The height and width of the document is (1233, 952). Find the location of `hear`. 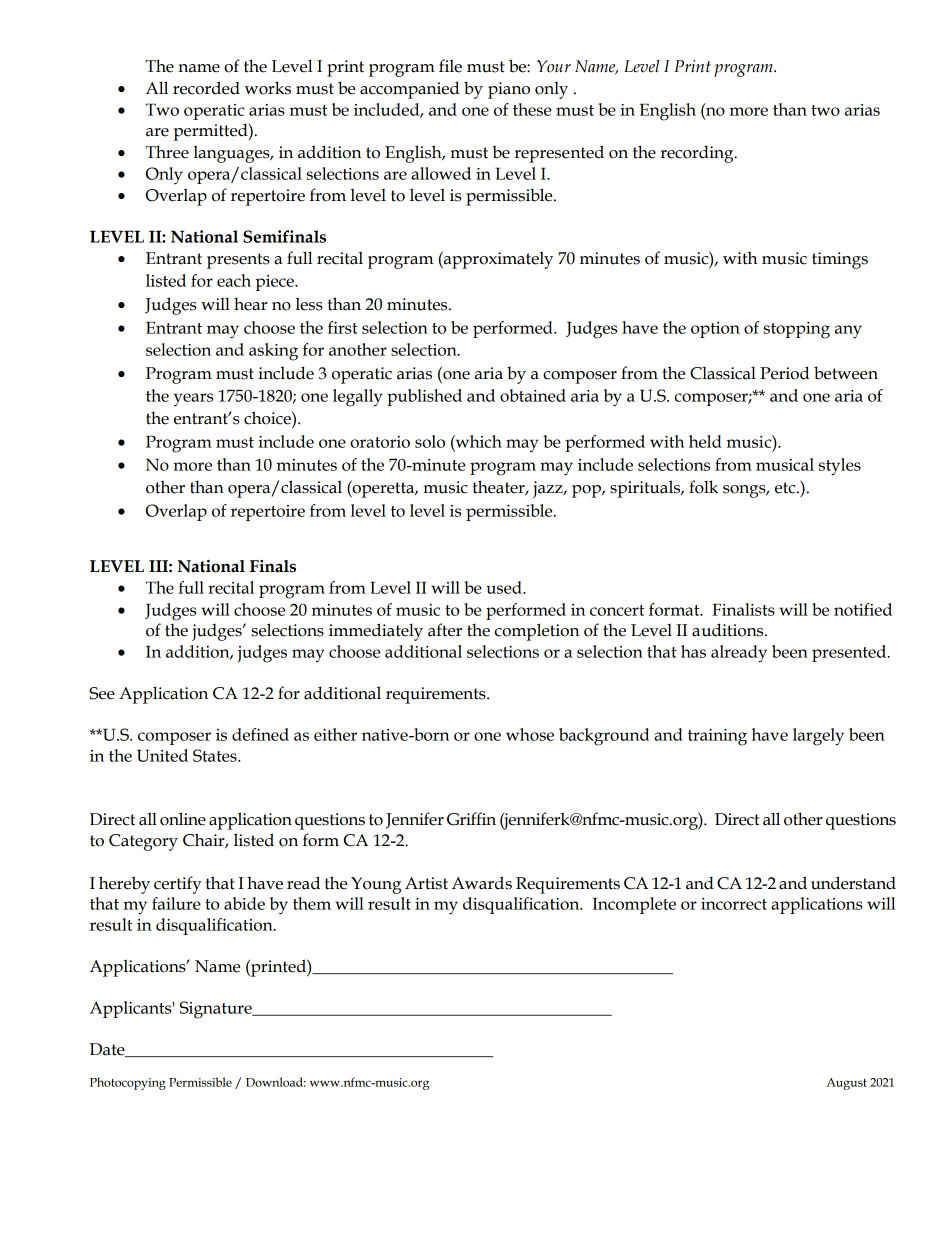

hear is located at coordinates (250, 304).
